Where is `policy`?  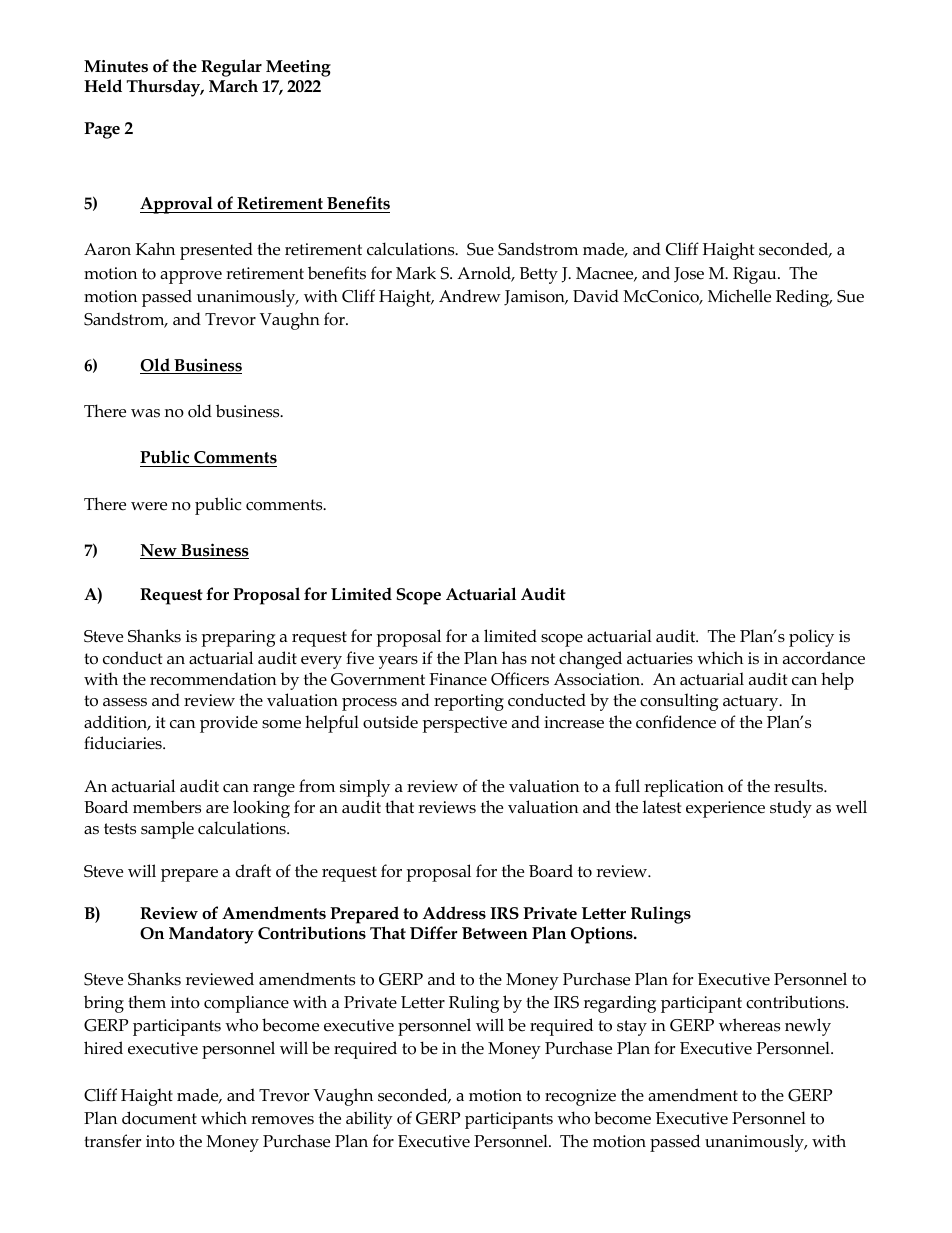
policy is located at coordinates (811, 638).
